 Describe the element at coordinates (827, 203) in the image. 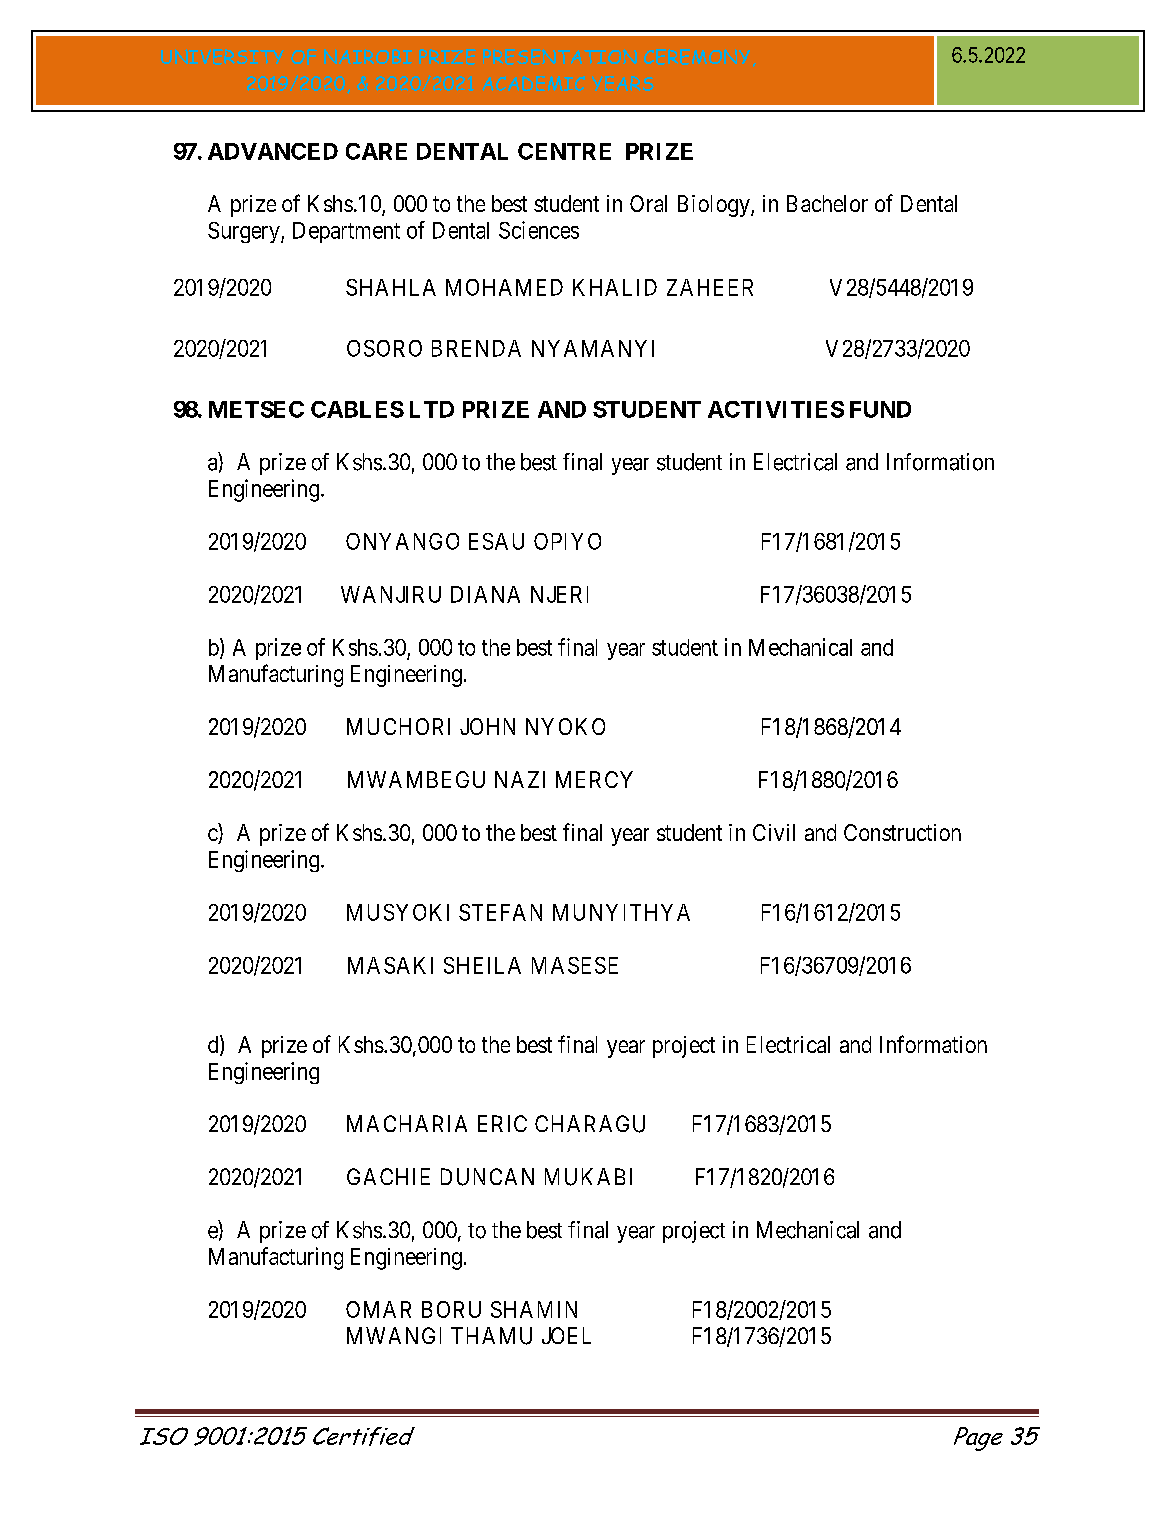

I see `Bachelor` at that location.
